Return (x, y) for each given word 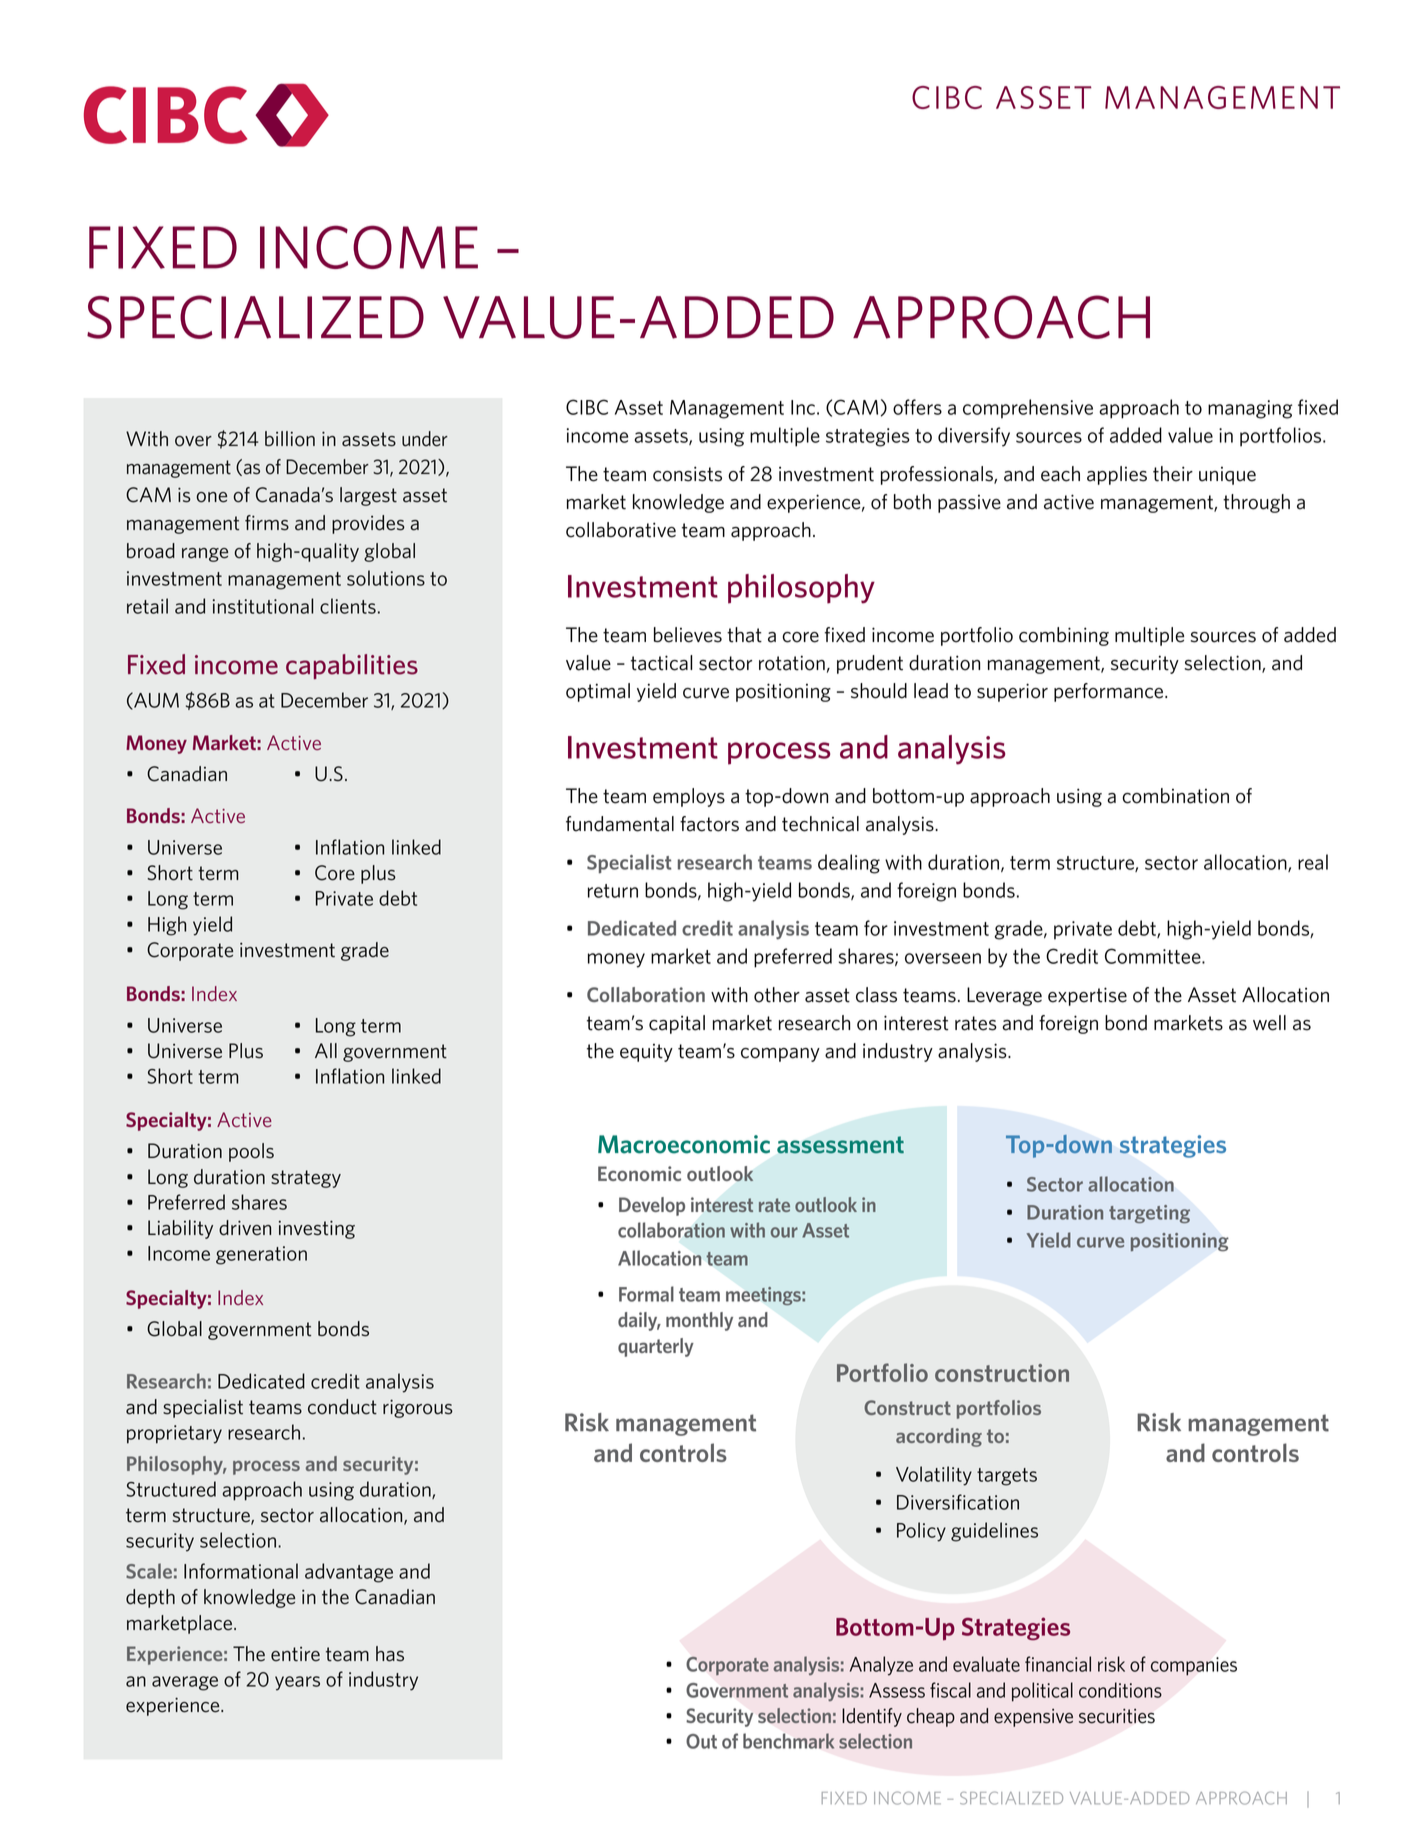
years (297, 1683)
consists (687, 474)
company (780, 1055)
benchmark (789, 1741)
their (1173, 474)
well (1269, 1023)
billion (290, 439)
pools (251, 1152)
